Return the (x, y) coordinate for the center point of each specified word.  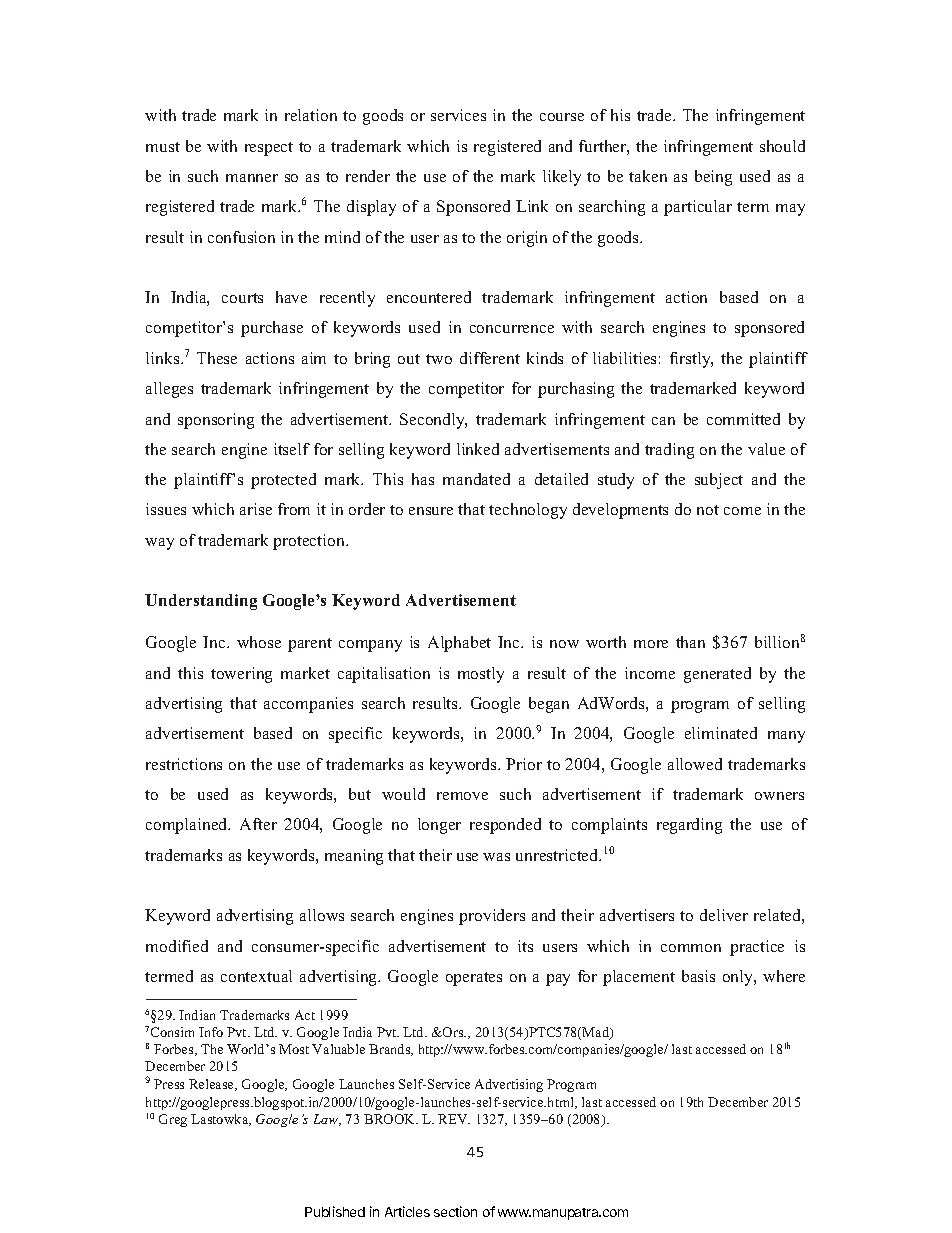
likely (562, 178)
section (455, 1211)
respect (269, 149)
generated (717, 675)
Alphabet (459, 644)
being (713, 178)
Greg (173, 1120)
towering (241, 675)
